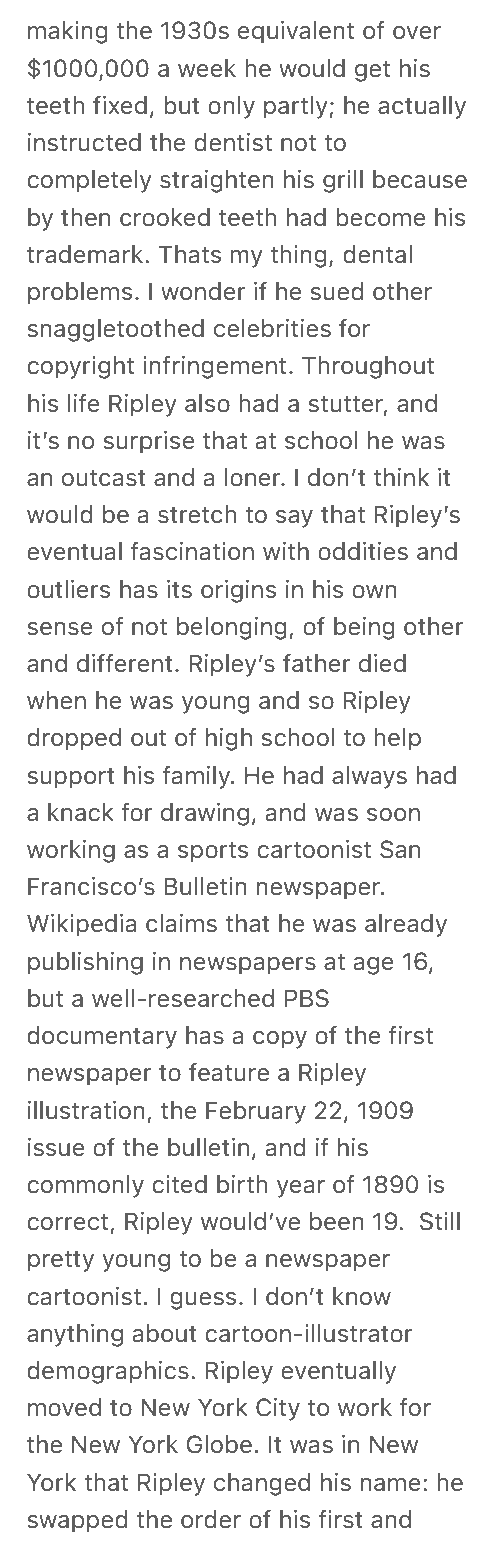  What do you see at coordinates (254, 477) in the screenshot?
I see `loner` at bounding box center [254, 477].
